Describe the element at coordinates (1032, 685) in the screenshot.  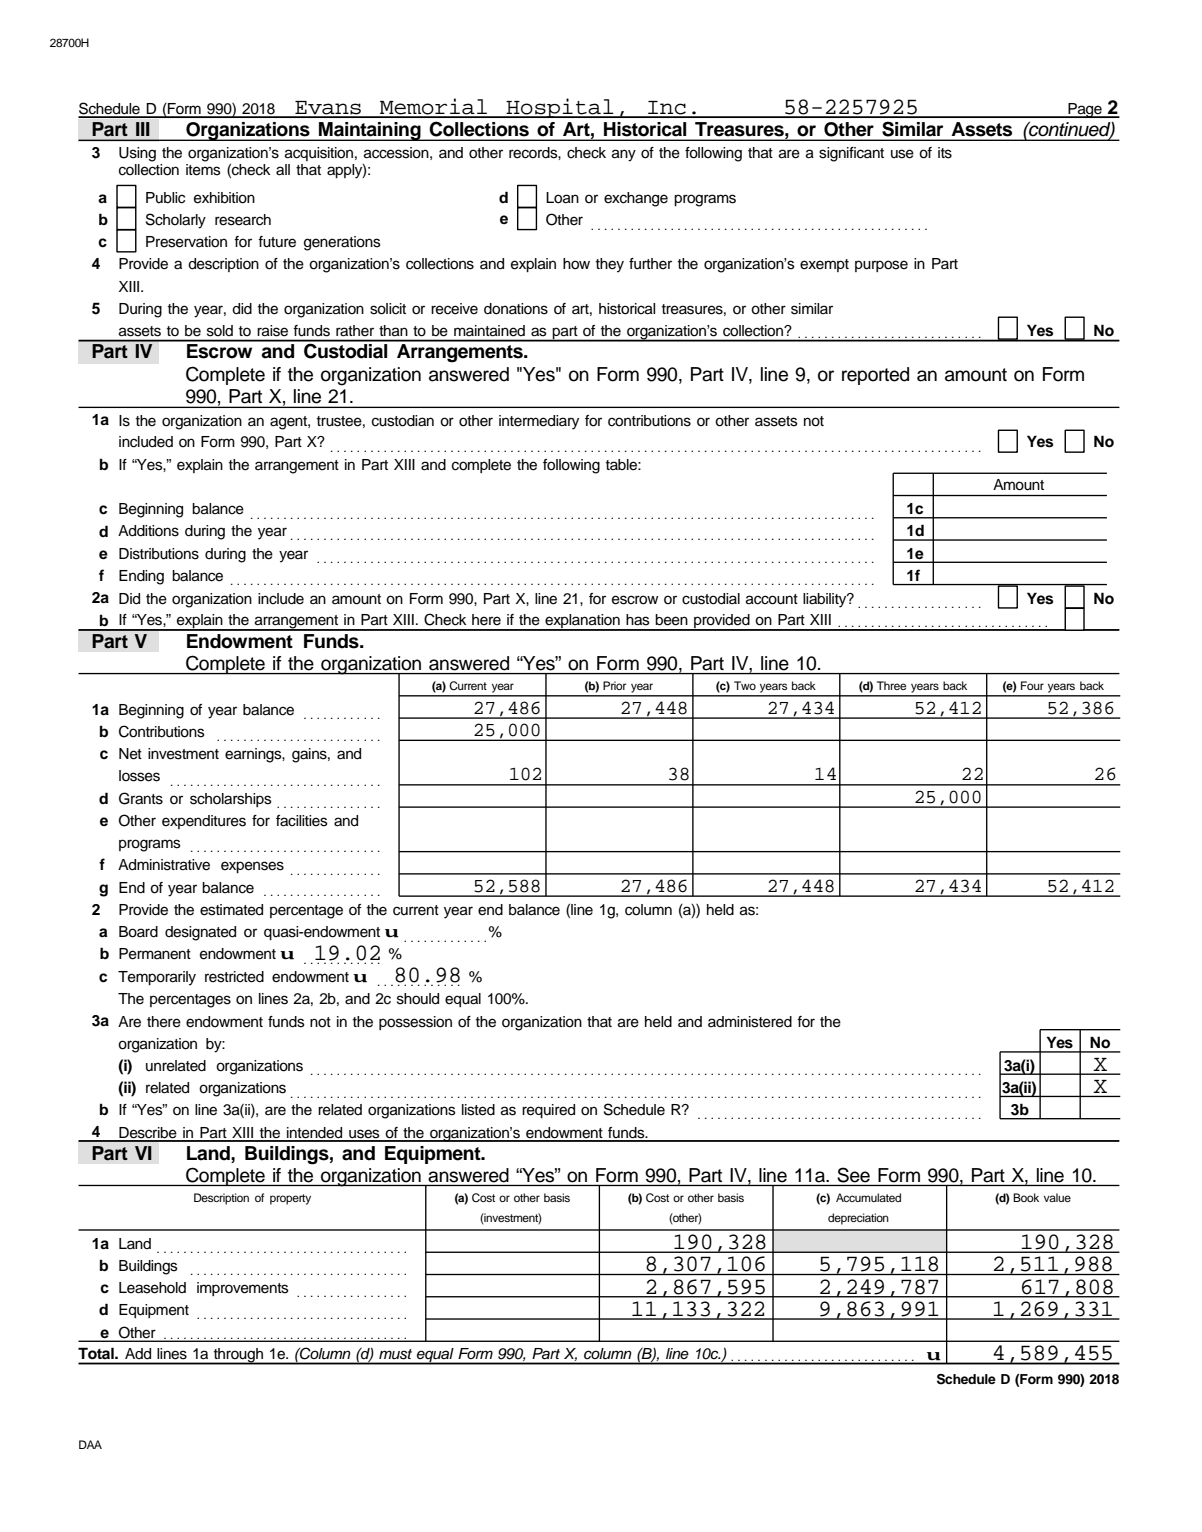
I see `Four` at that location.
